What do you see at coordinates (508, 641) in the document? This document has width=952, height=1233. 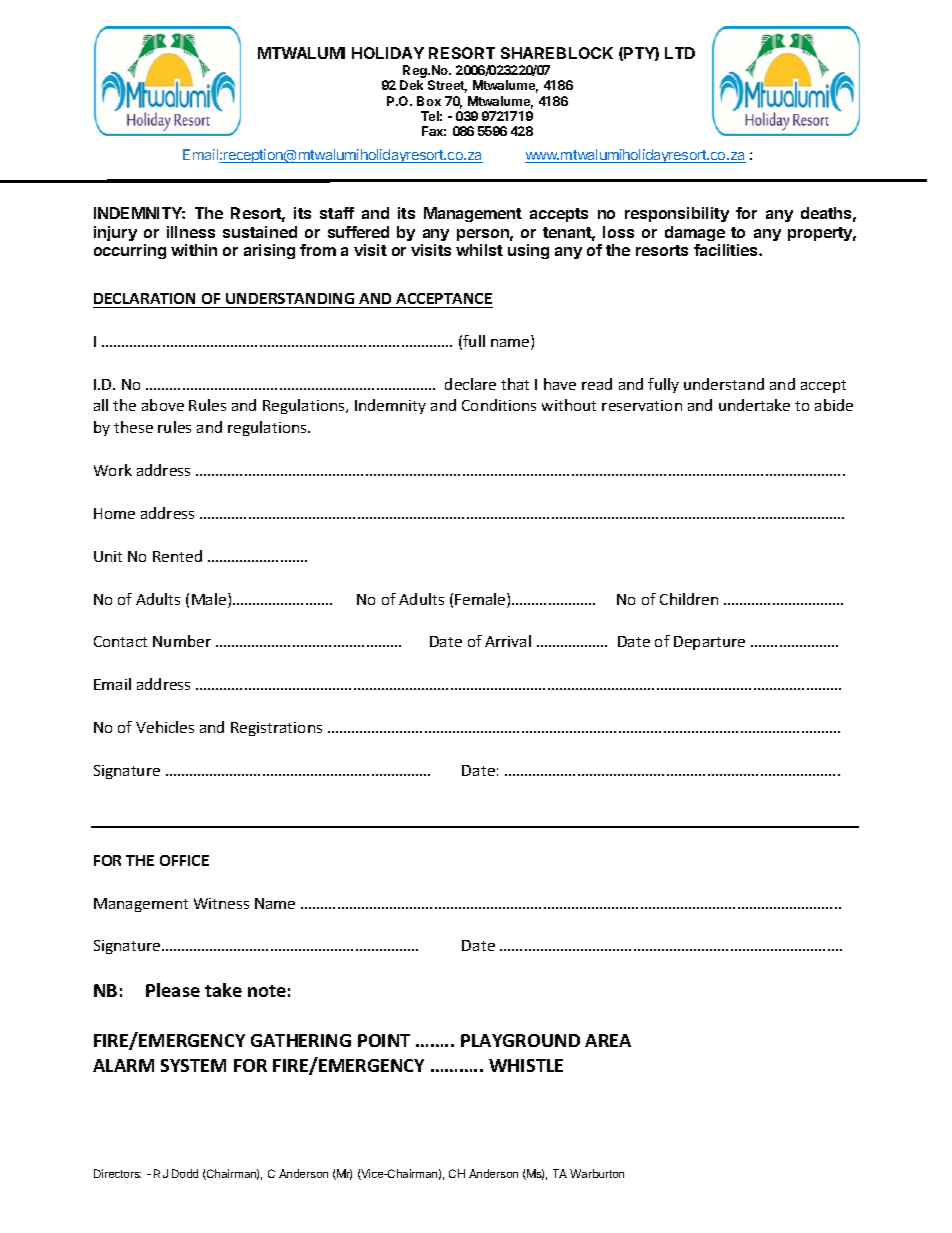 I see `Arrival` at bounding box center [508, 641].
